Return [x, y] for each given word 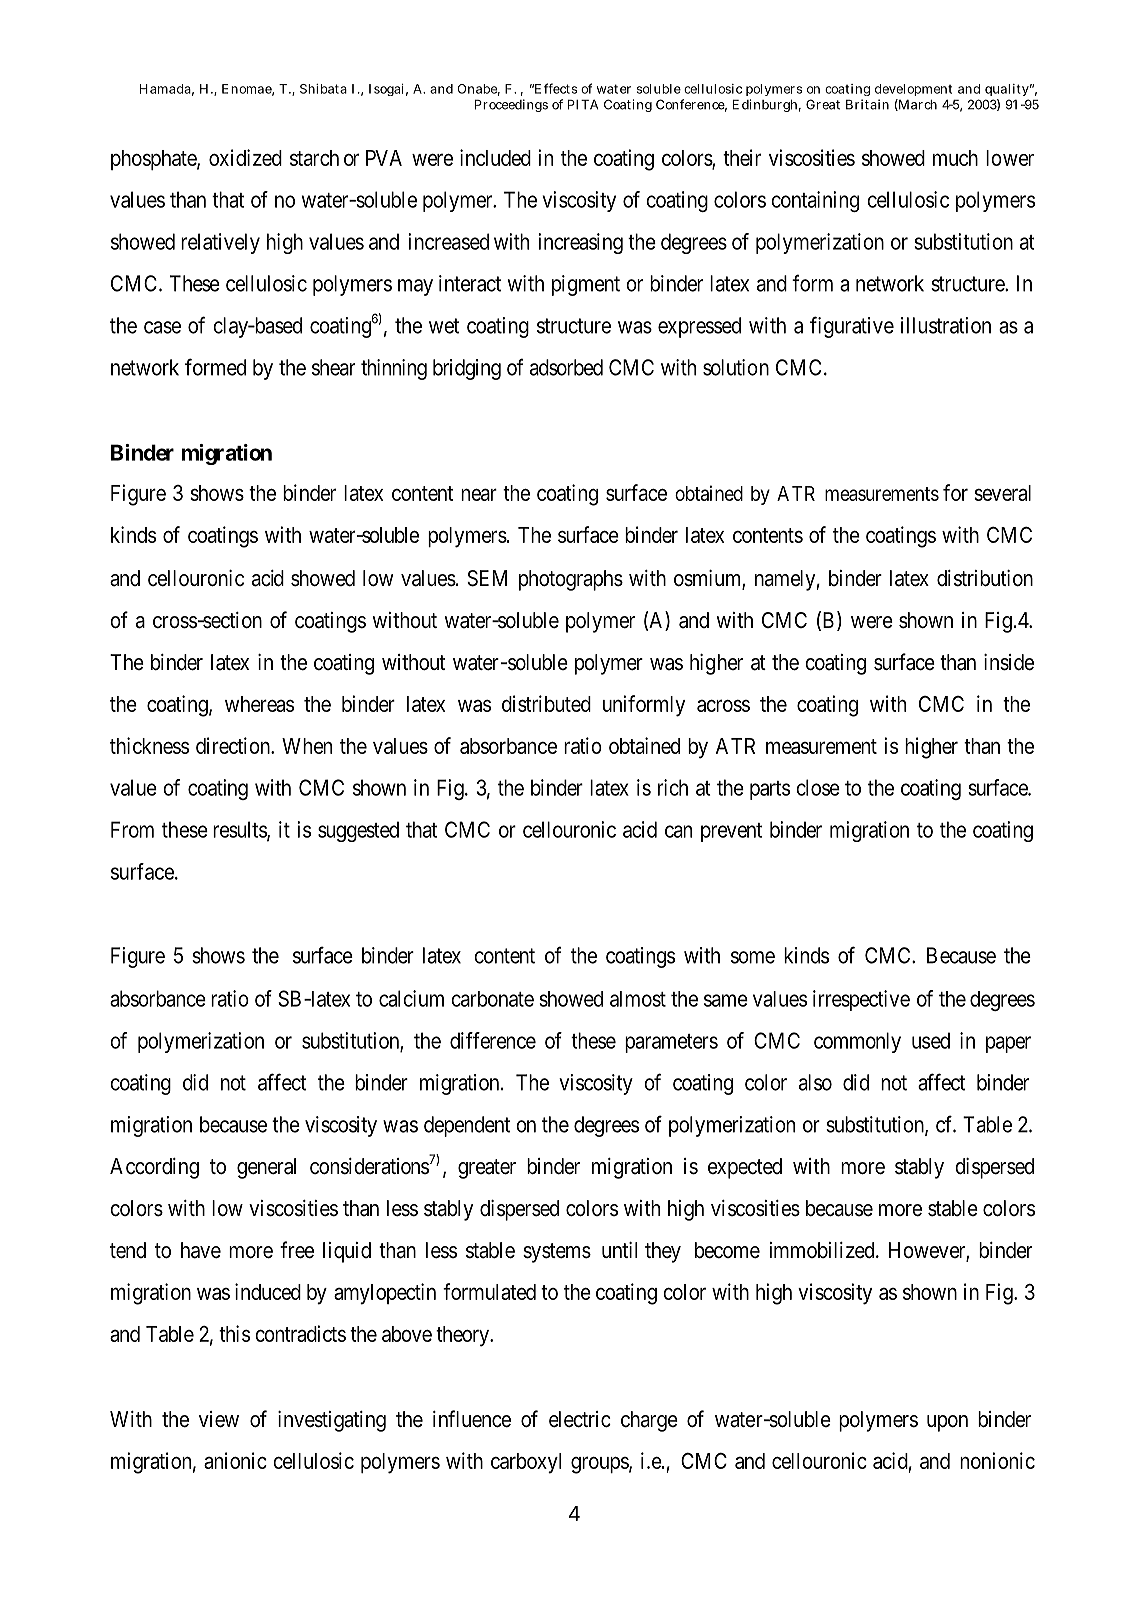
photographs [571, 580]
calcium [411, 998]
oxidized [245, 157]
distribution [985, 578]
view [219, 1419]
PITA [583, 104]
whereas [259, 704]
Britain [867, 104]
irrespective [861, 1000]
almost [638, 999]
